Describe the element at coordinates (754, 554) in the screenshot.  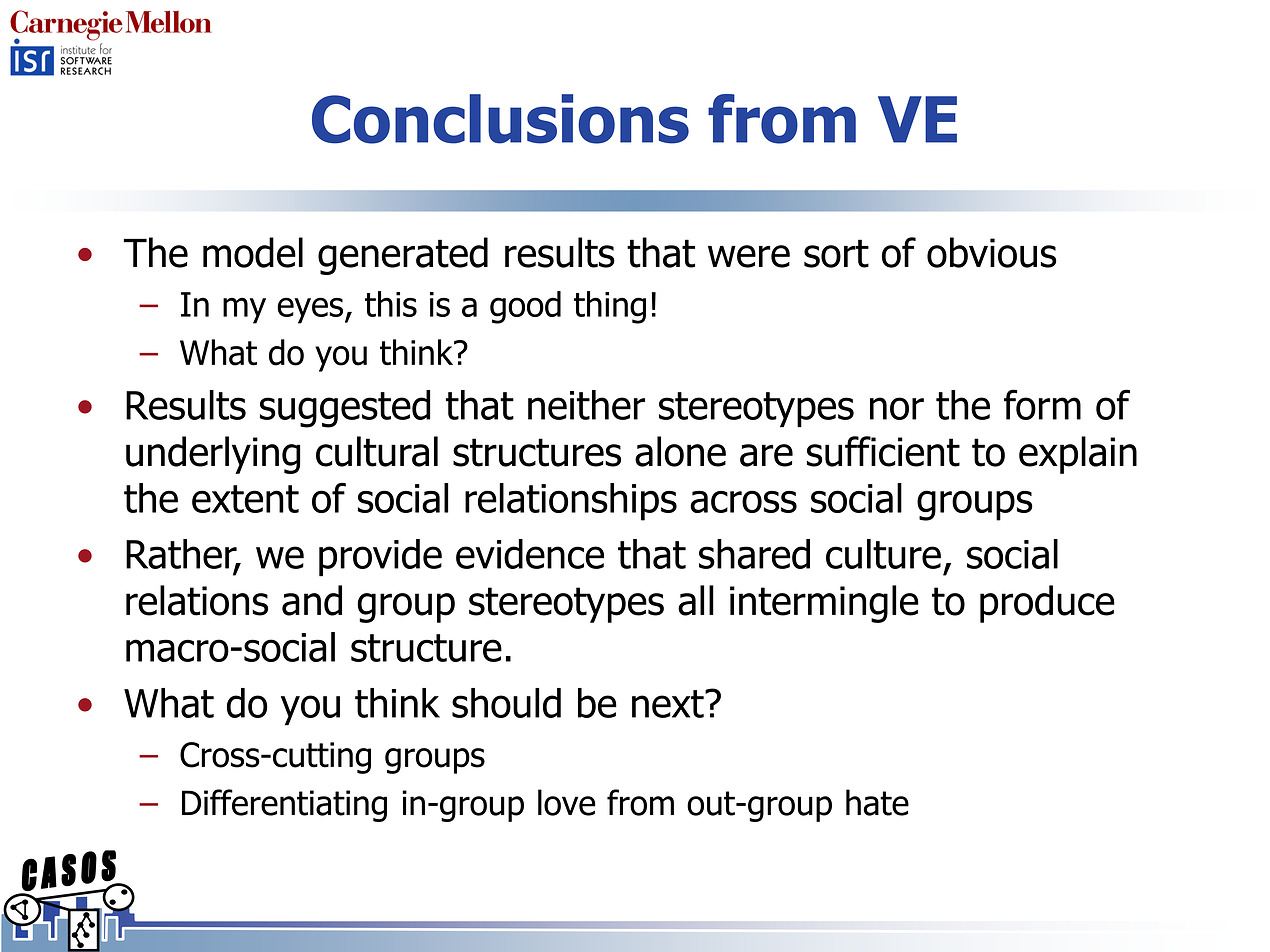
I see `shared` at that location.
